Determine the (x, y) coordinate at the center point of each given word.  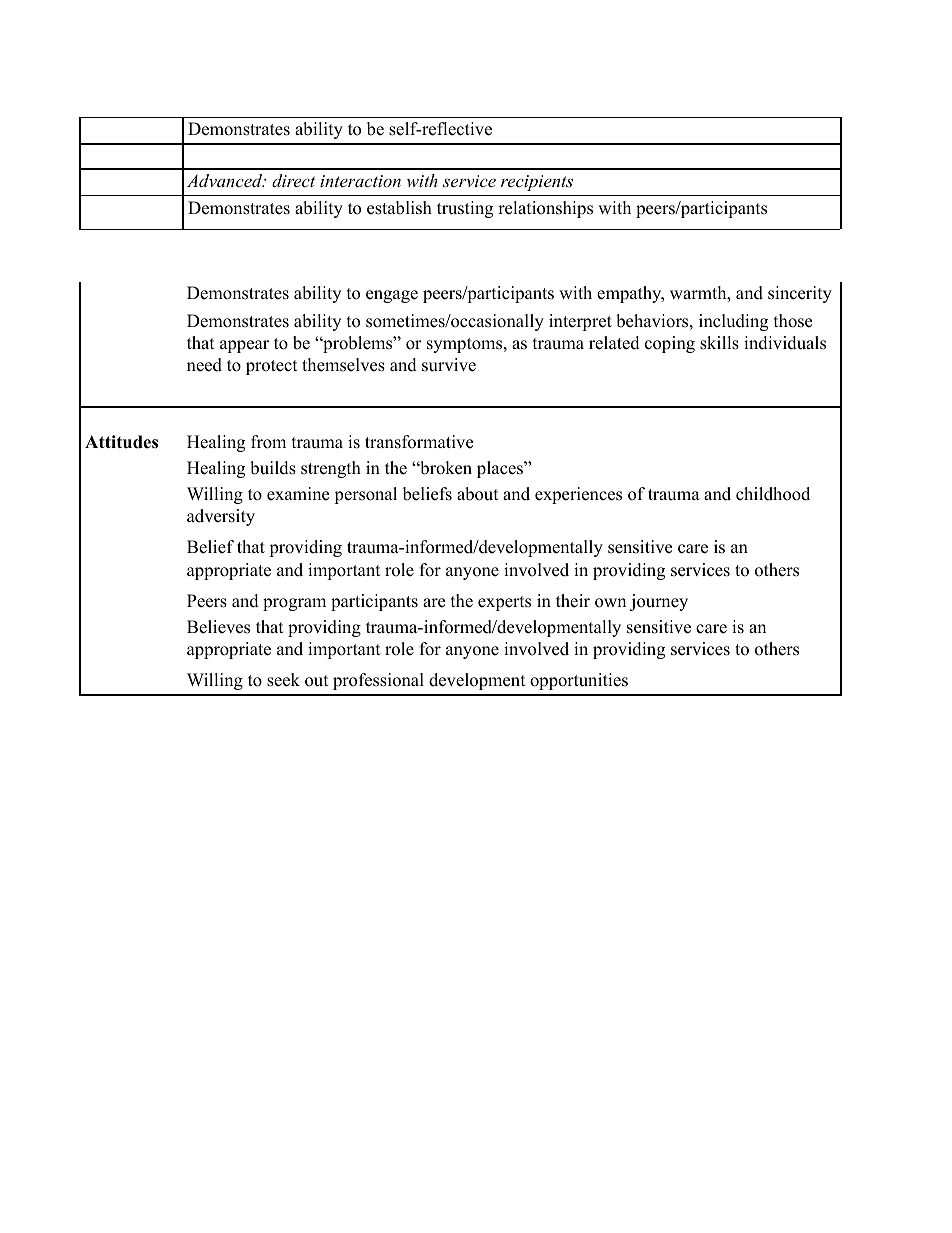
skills (719, 343)
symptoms (464, 345)
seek (283, 680)
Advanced (226, 180)
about (478, 494)
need (204, 365)
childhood (773, 494)
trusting (465, 209)
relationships (545, 209)
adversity (221, 517)
